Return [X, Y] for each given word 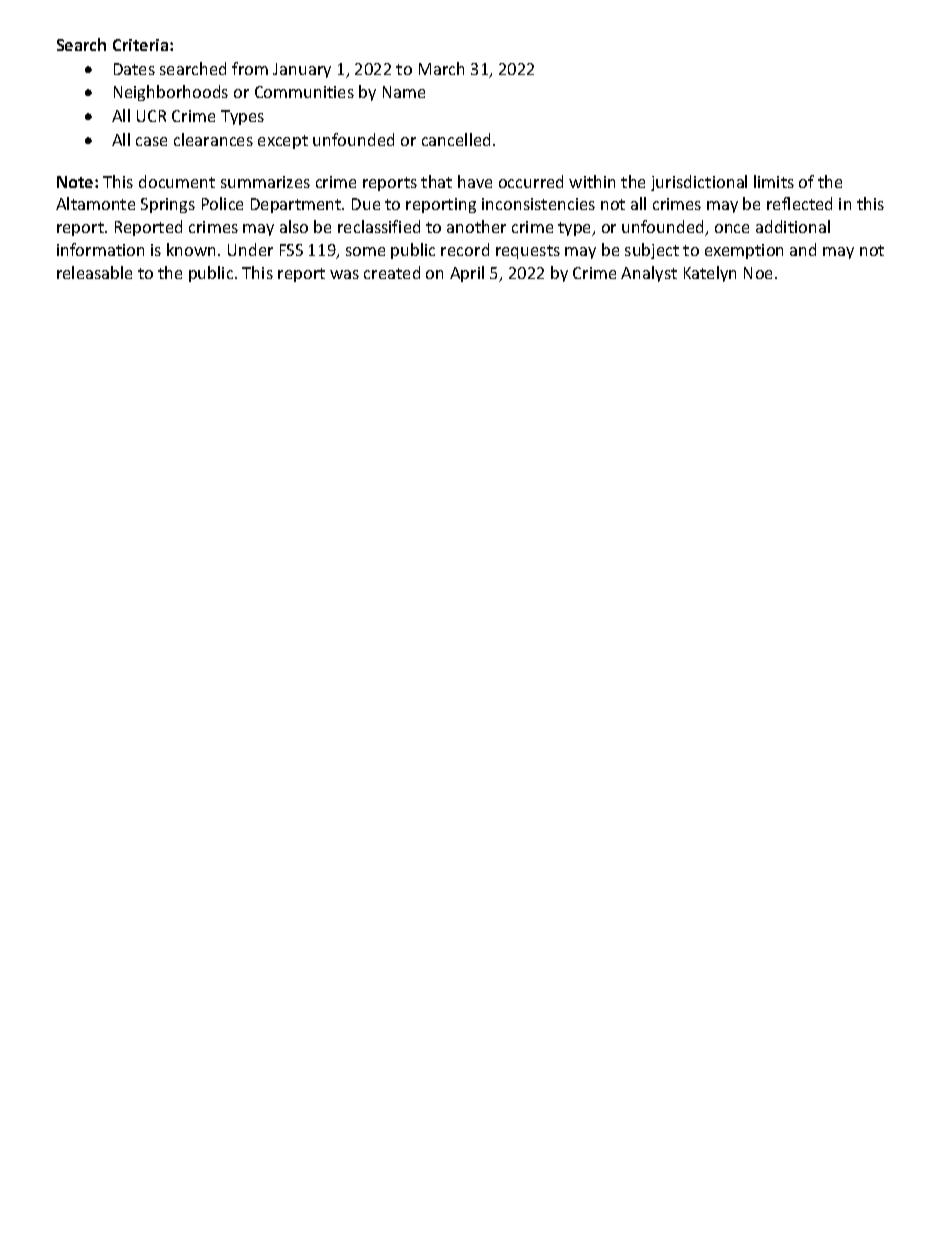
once [732, 228]
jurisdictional [699, 183]
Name [404, 92]
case [151, 141]
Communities [304, 92]
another [476, 226]
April [467, 274]
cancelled [458, 139]
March [441, 68]
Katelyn [710, 274]
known [193, 249]
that [436, 181]
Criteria [142, 45]
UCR [151, 116]
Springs [168, 205]
